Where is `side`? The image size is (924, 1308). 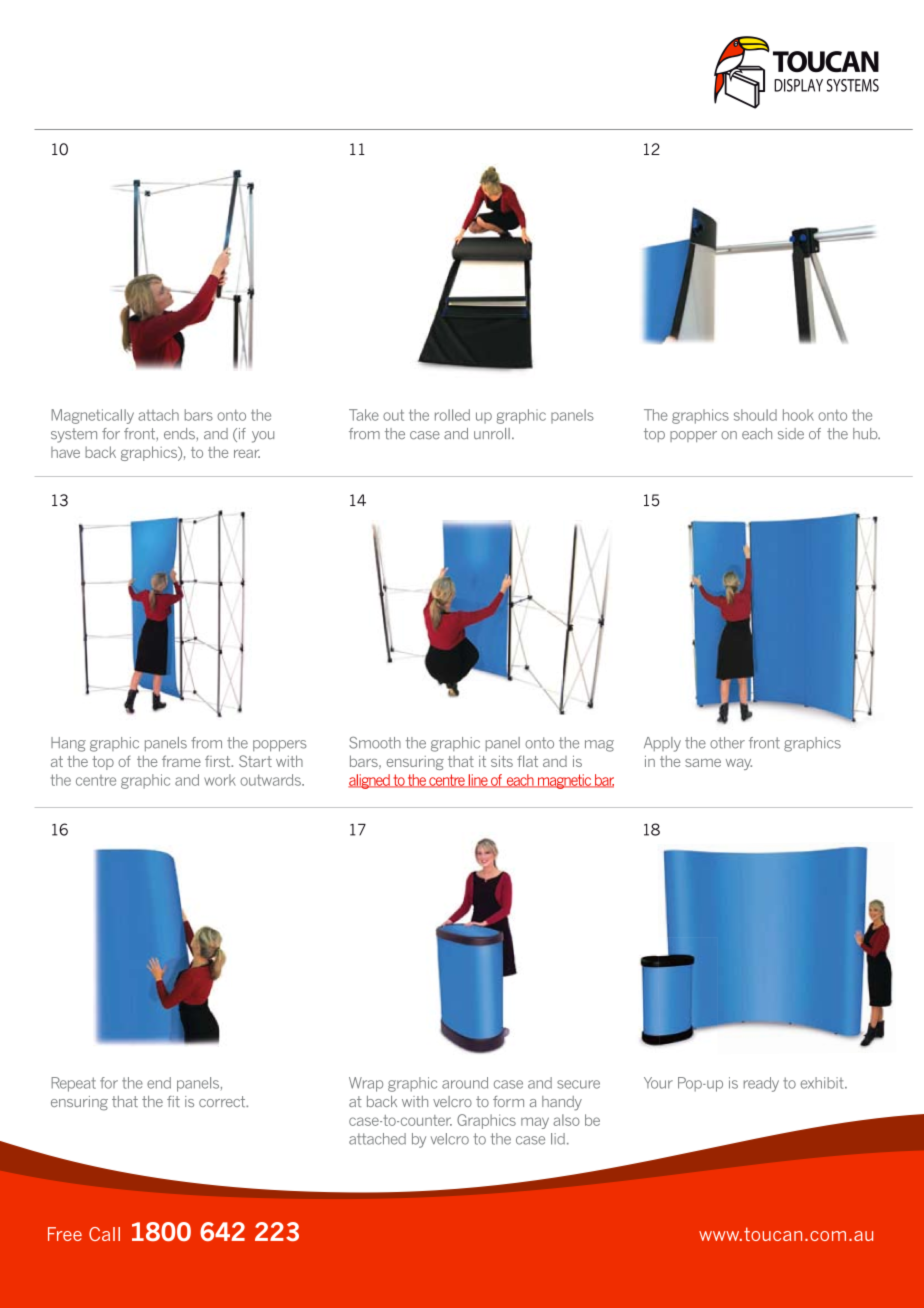 side is located at coordinates (791, 434).
